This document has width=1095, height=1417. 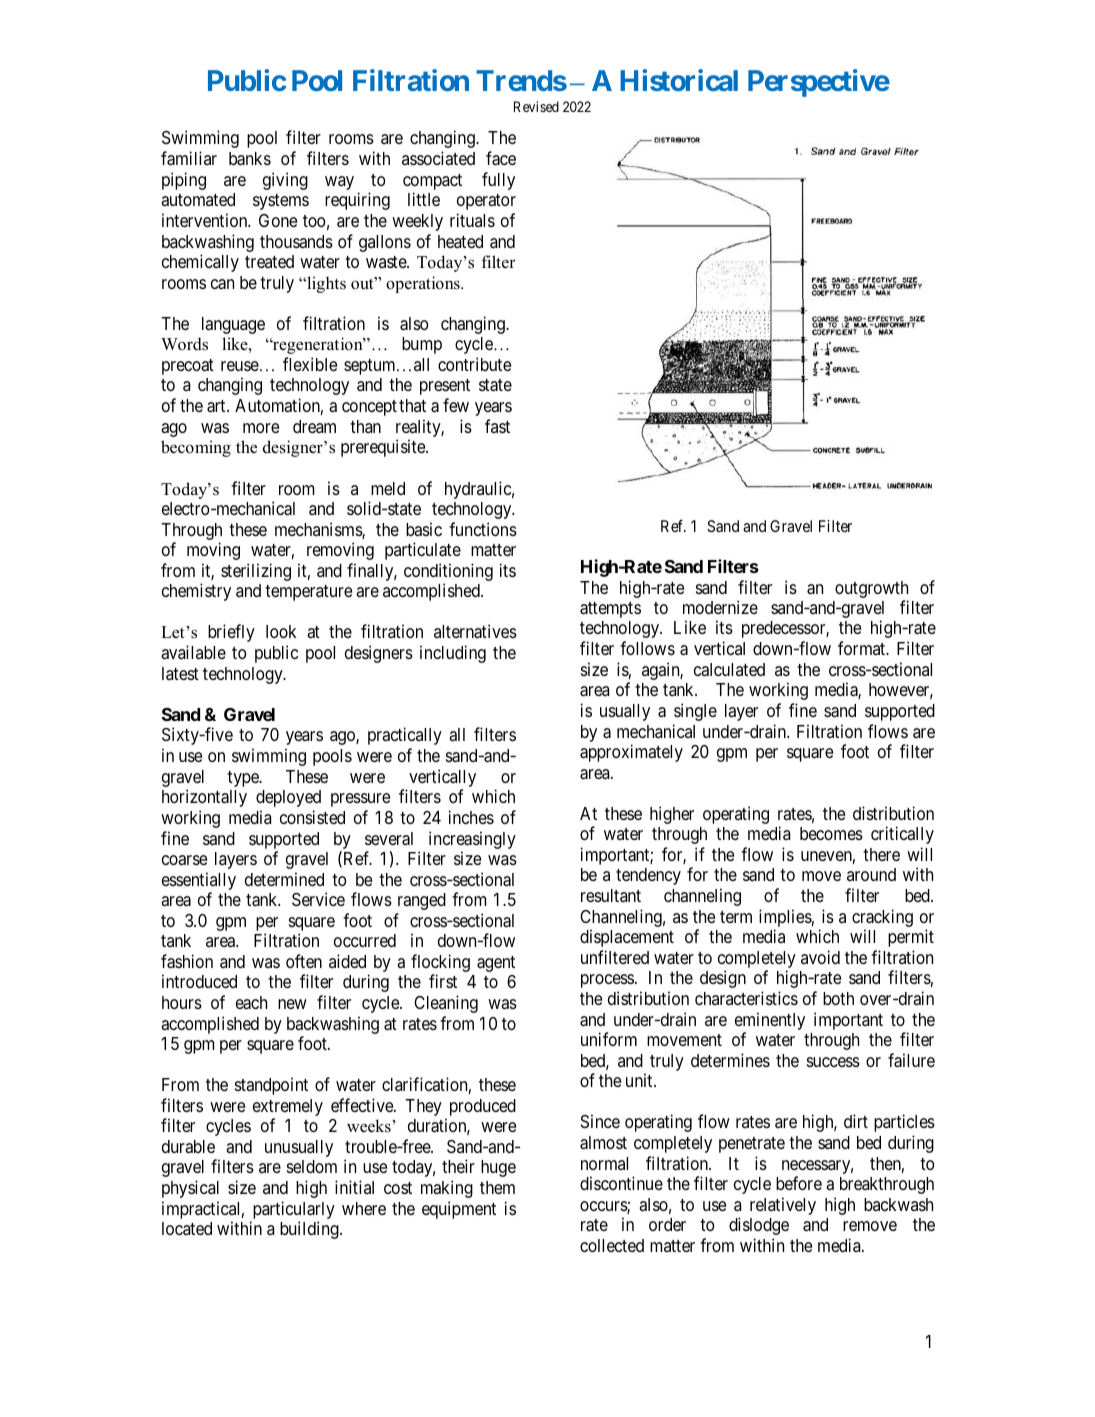 I want to click on becomes, so click(x=831, y=833).
